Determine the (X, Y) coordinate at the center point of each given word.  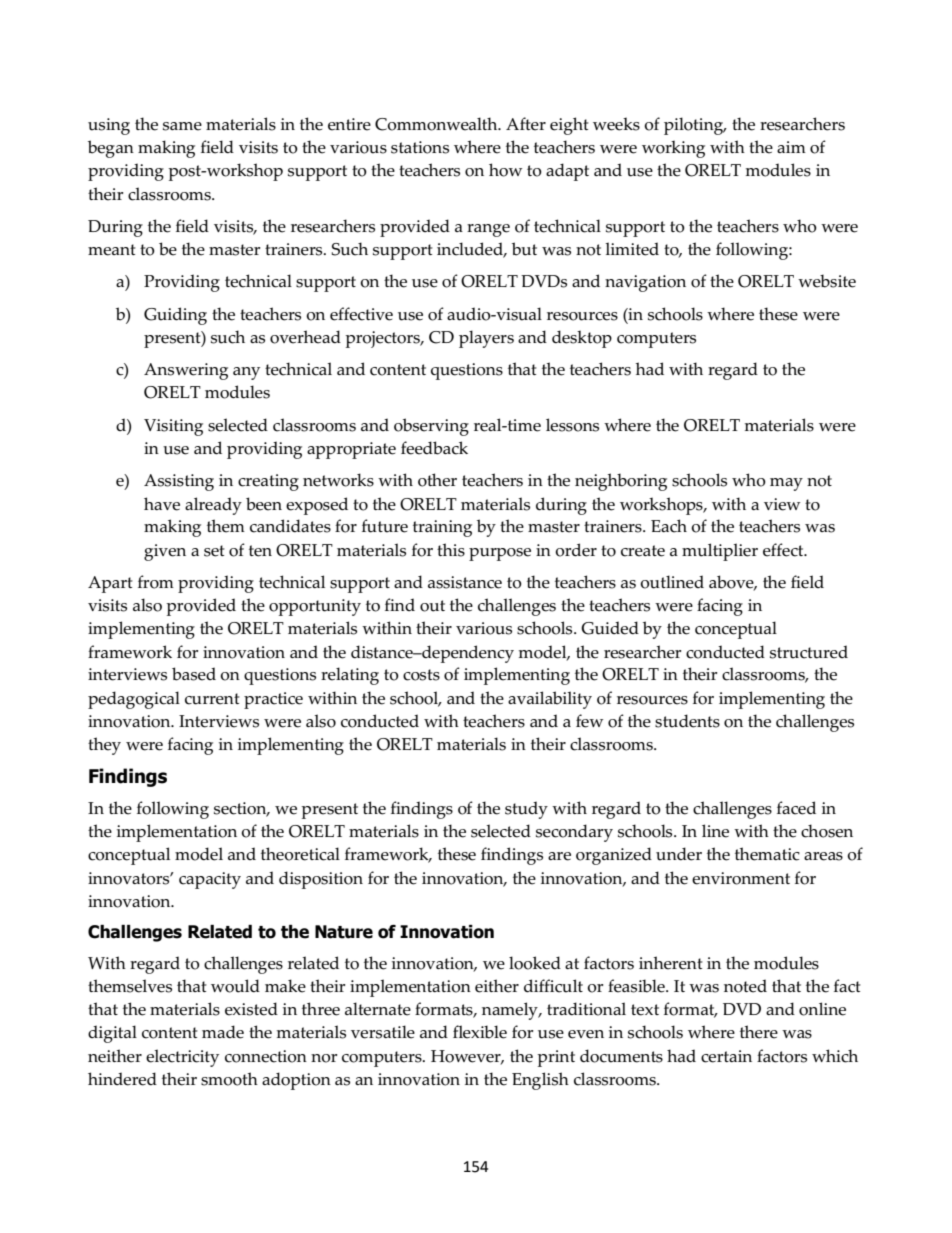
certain (726, 1056)
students (687, 721)
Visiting (173, 427)
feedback (434, 448)
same (182, 126)
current (212, 699)
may (786, 484)
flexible (480, 1032)
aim (791, 147)
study (526, 810)
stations (420, 147)
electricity (182, 1058)
